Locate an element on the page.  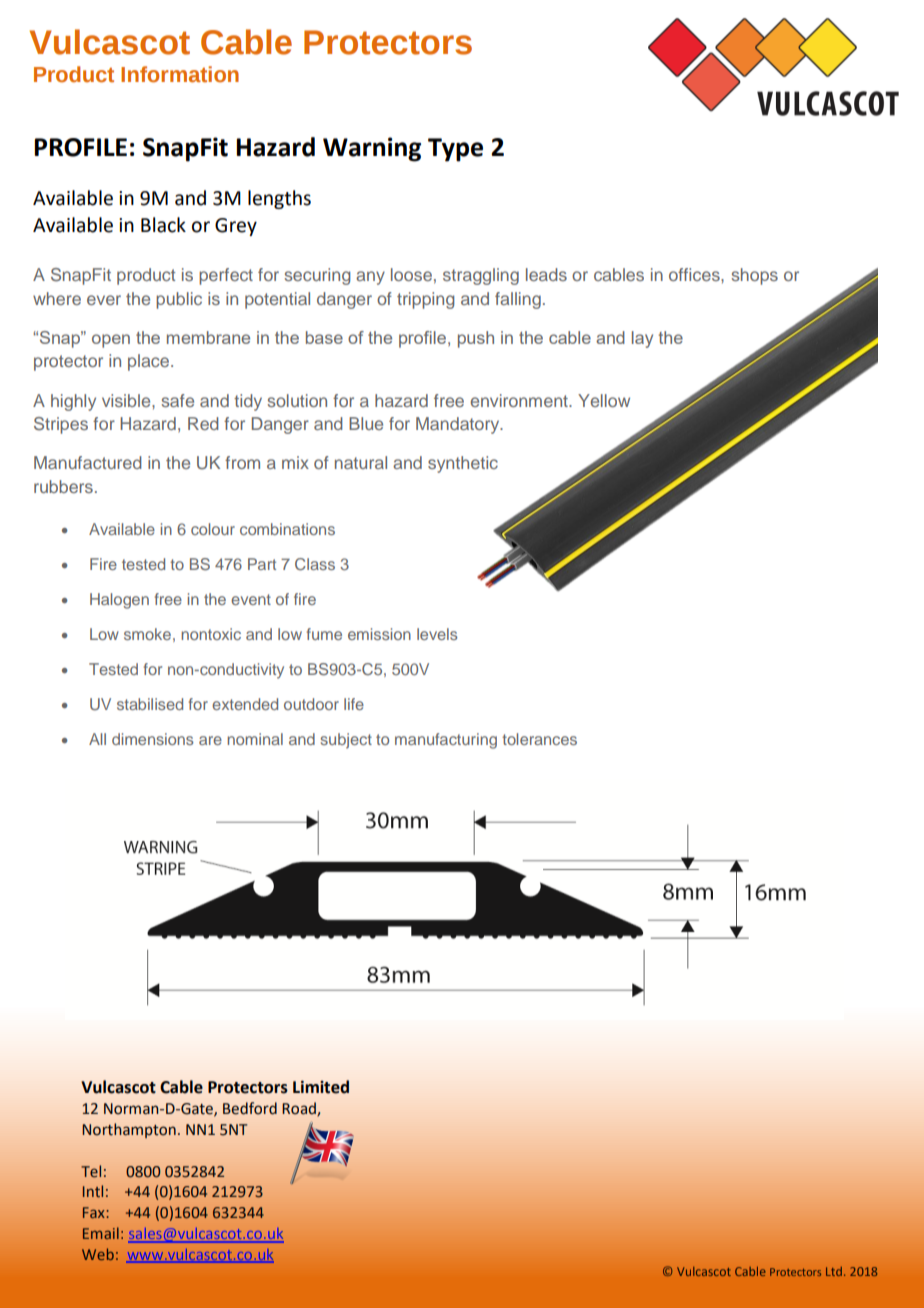
levels is located at coordinates (437, 634).
